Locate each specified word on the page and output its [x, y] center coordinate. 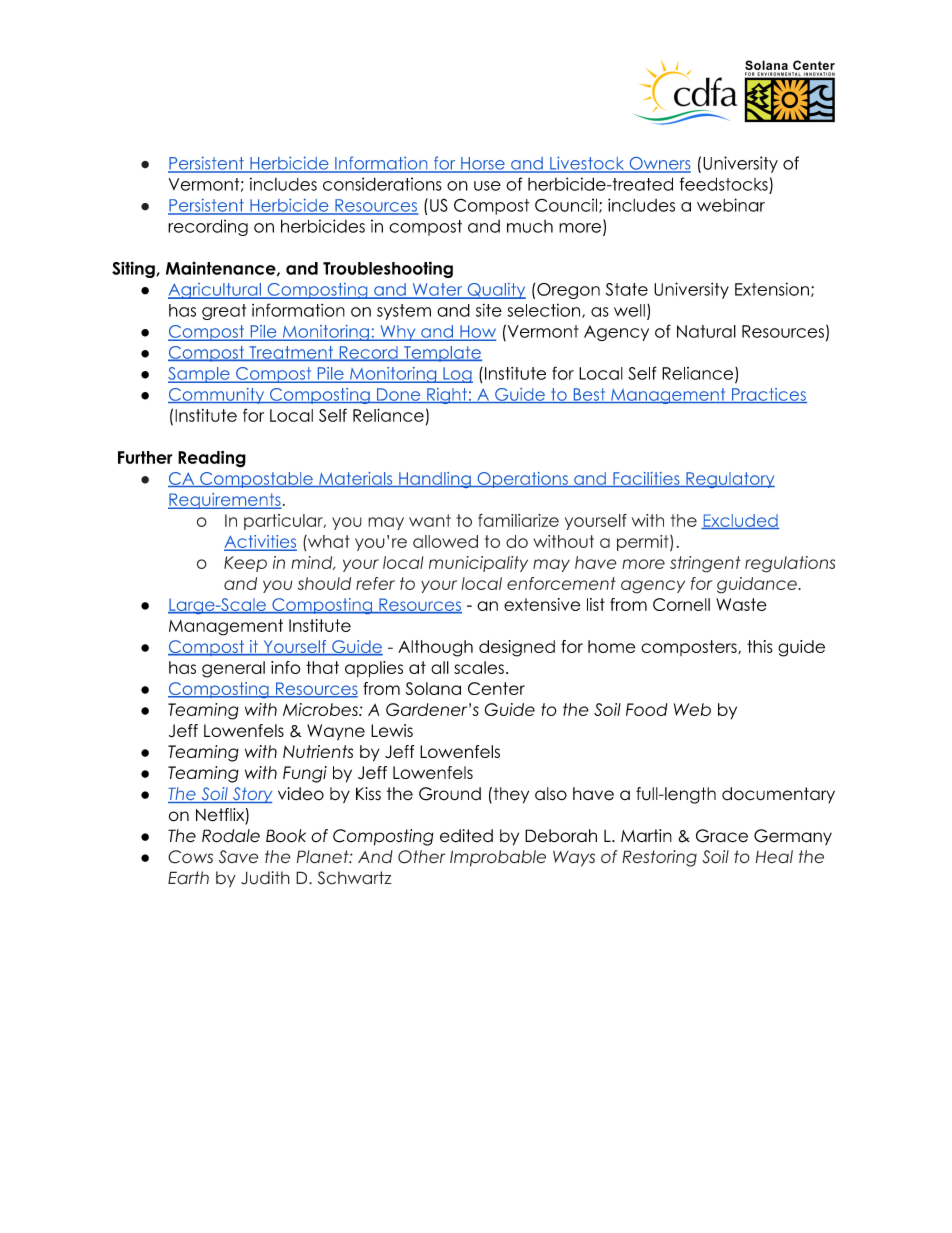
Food [646, 709]
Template [441, 354]
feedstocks [724, 184]
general [233, 669]
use [487, 186]
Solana [433, 688]
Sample [200, 375]
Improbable [498, 858]
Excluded [740, 521]
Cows [190, 857]
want [430, 520]
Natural [706, 331]
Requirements [225, 501]
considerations [382, 184]
